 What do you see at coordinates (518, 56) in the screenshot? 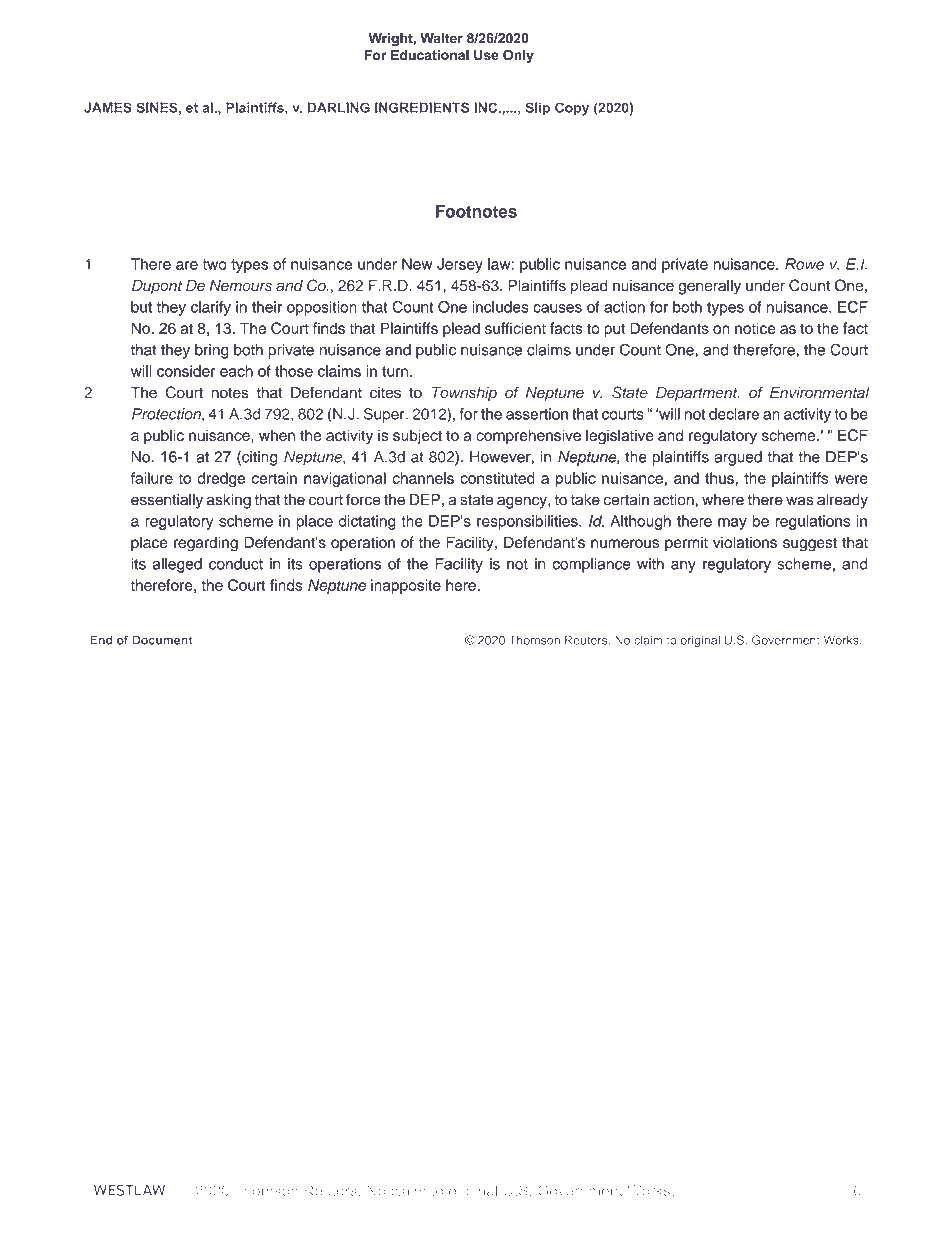
I see `Only` at bounding box center [518, 56].
